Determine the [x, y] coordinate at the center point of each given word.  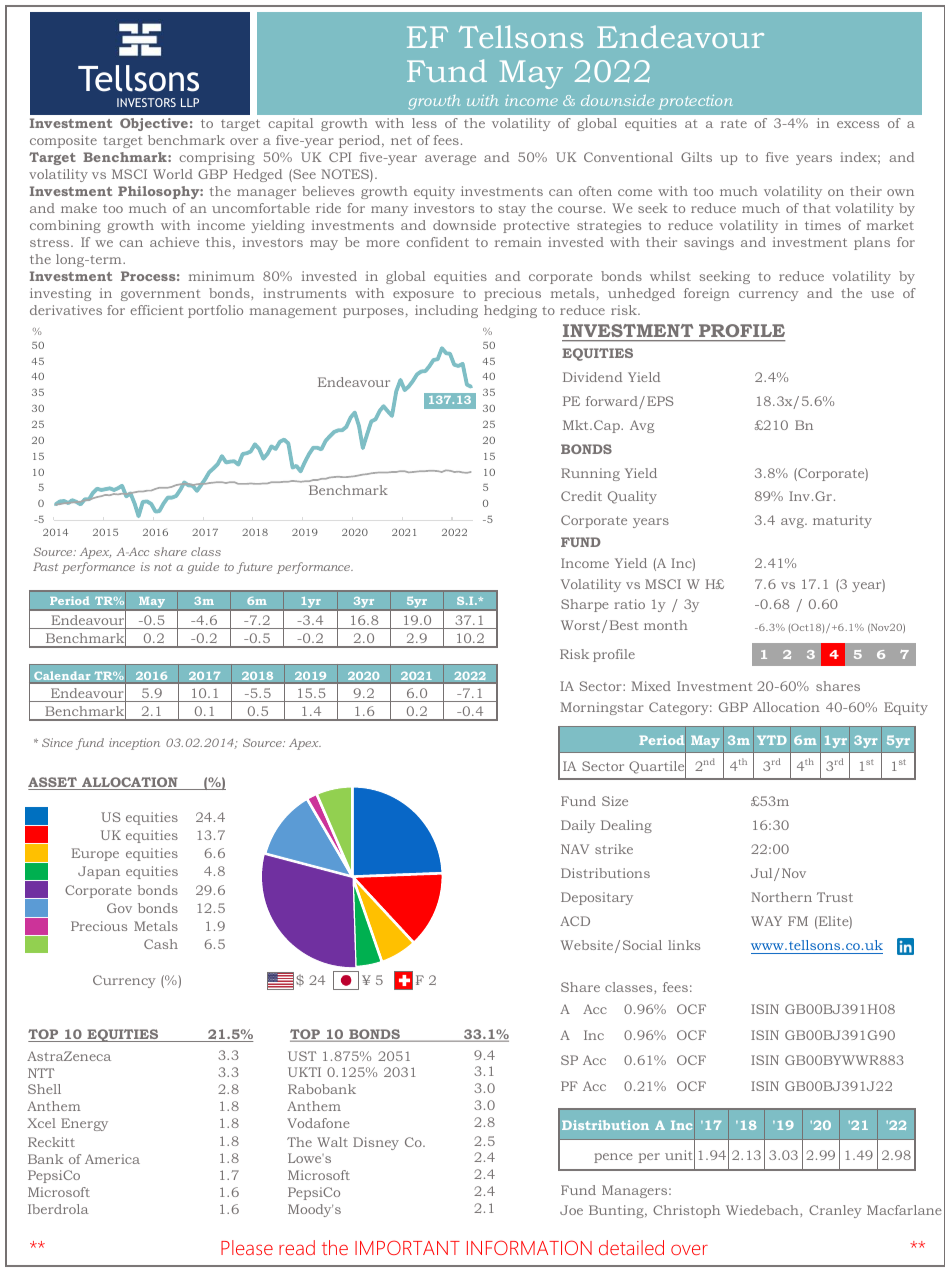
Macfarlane [904, 1210]
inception [134, 744]
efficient [157, 310]
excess [858, 124]
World [173, 174]
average [450, 160]
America [112, 1159]
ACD [575, 921]
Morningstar [601, 708]
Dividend [592, 377]
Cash [161, 944]
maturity [842, 521]
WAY [766, 921]
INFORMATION [529, 1247]
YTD [772, 740]
